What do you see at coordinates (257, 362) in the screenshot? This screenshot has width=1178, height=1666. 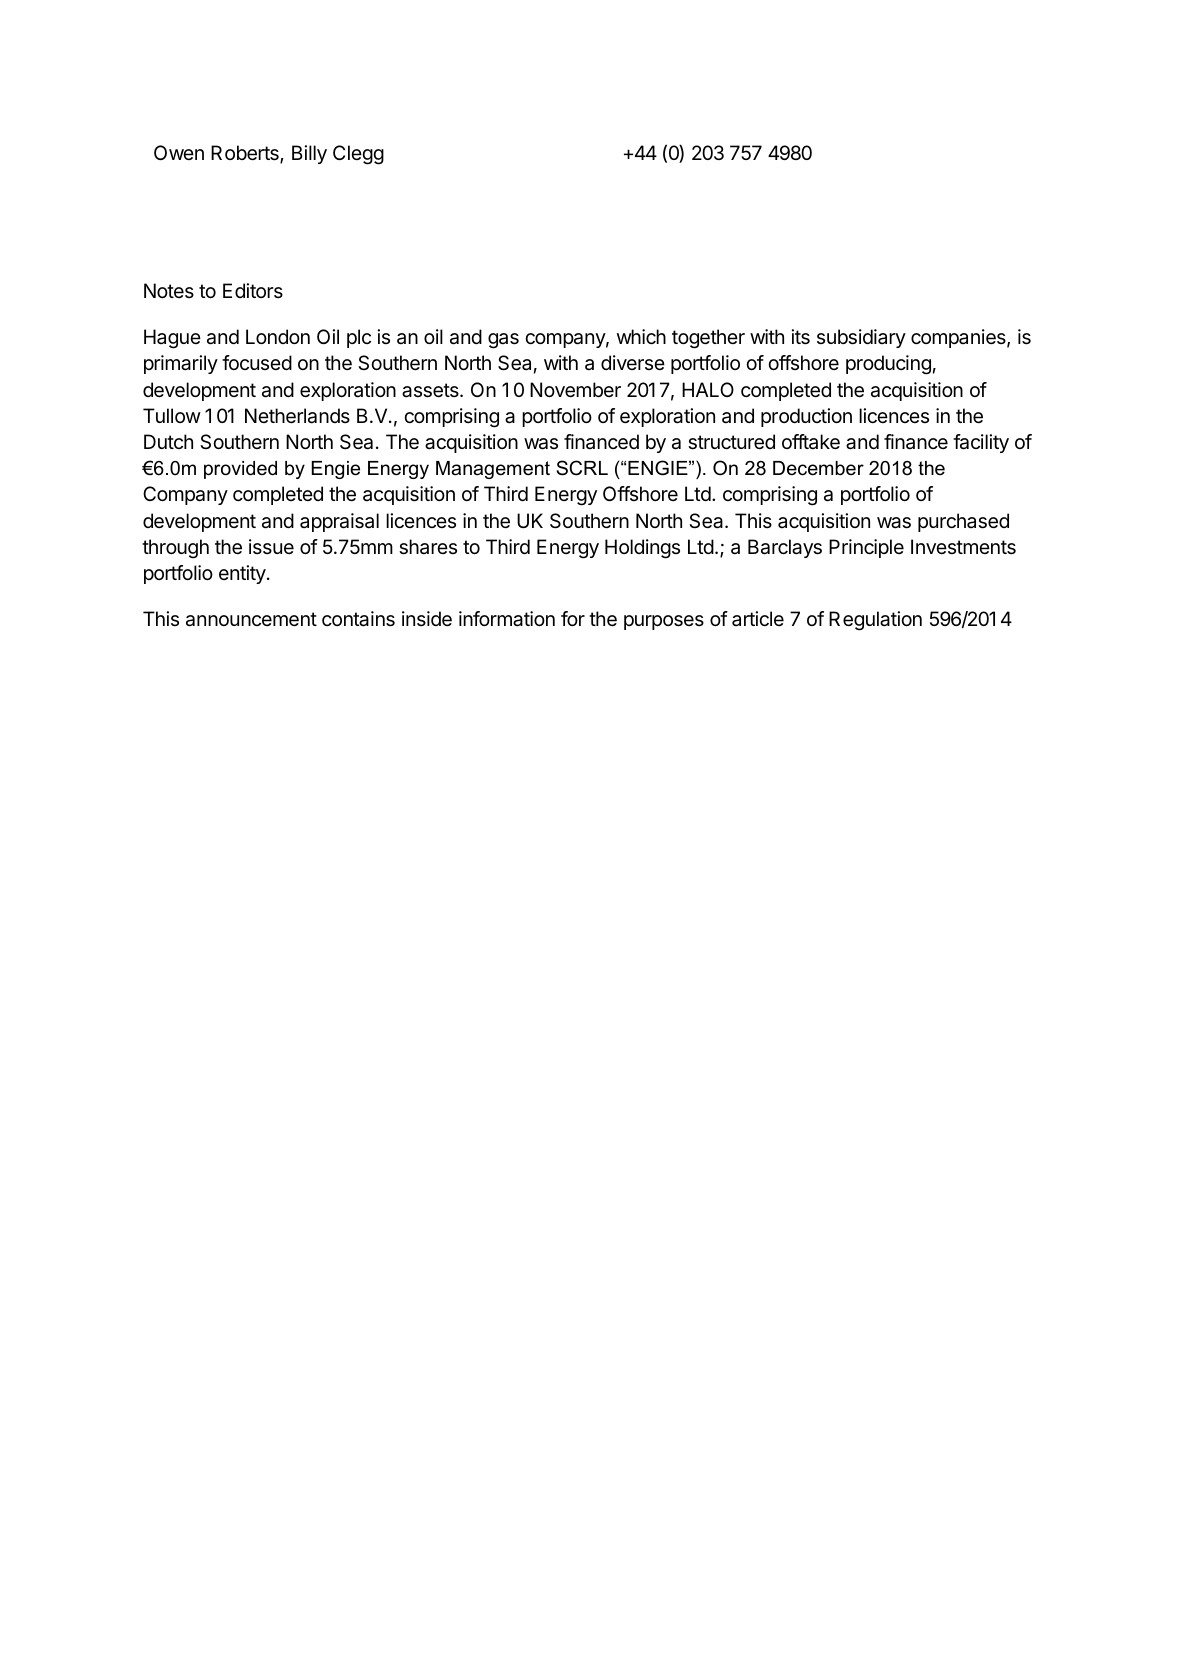 I see `focused` at bounding box center [257, 362].
